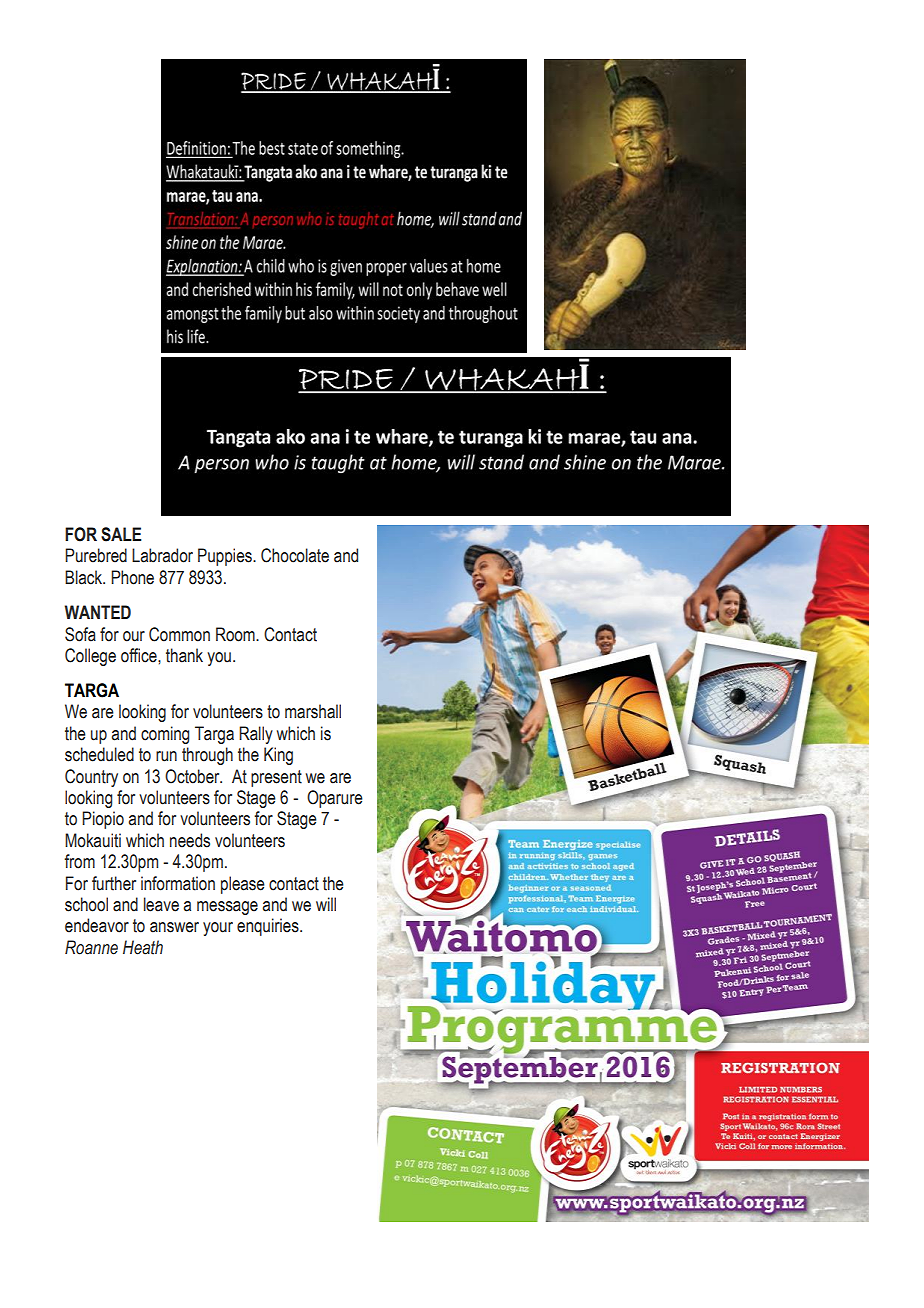 This document has height=1308, width=924. I want to click on through, so click(207, 756).
